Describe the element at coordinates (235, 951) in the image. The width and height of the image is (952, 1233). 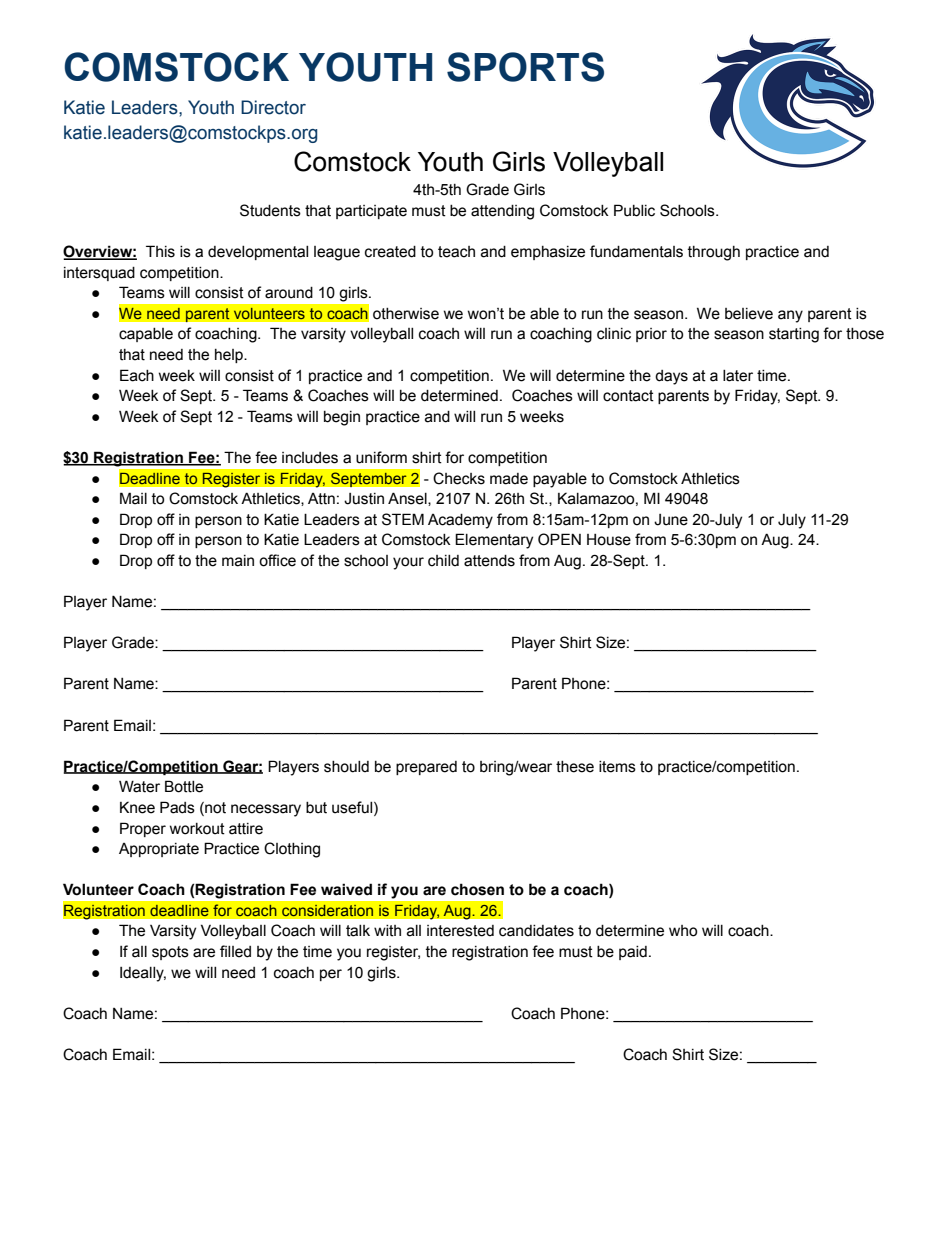
I see `filled` at that location.
